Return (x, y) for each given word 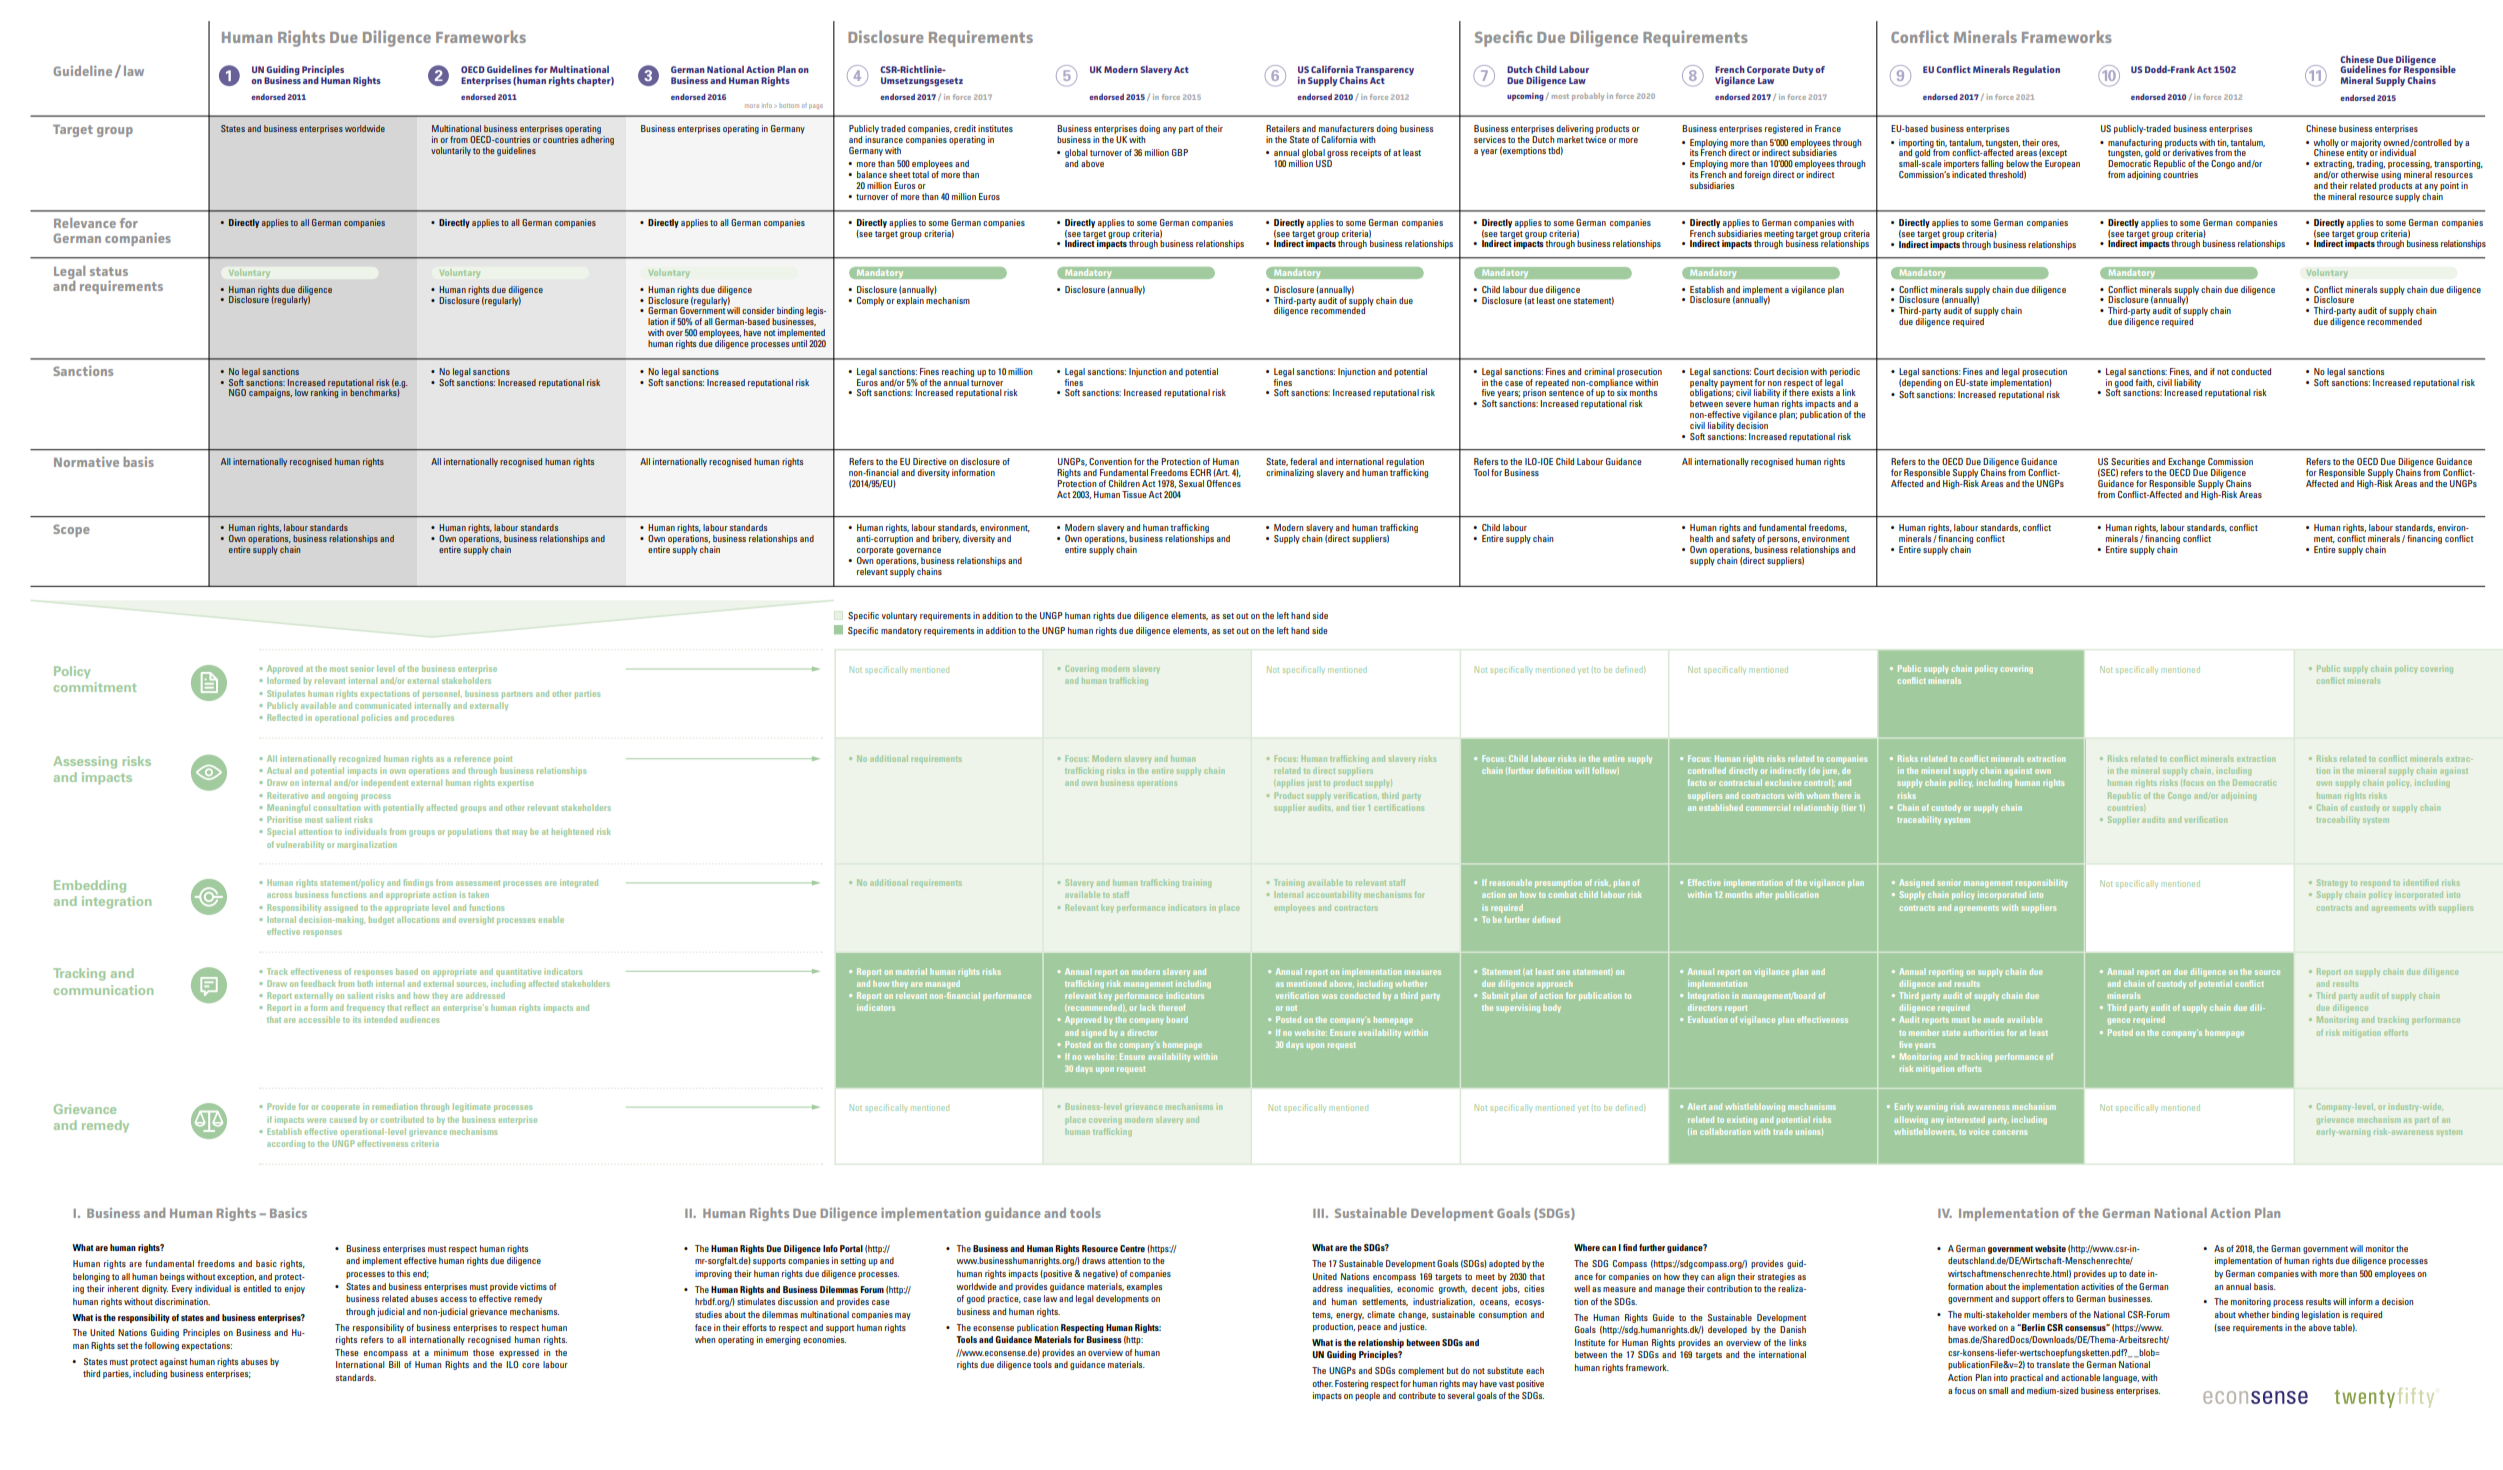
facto (1697, 782)
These (347, 1352)
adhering (597, 139)
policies (377, 718)
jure (1831, 771)
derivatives (2192, 152)
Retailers (1283, 128)
